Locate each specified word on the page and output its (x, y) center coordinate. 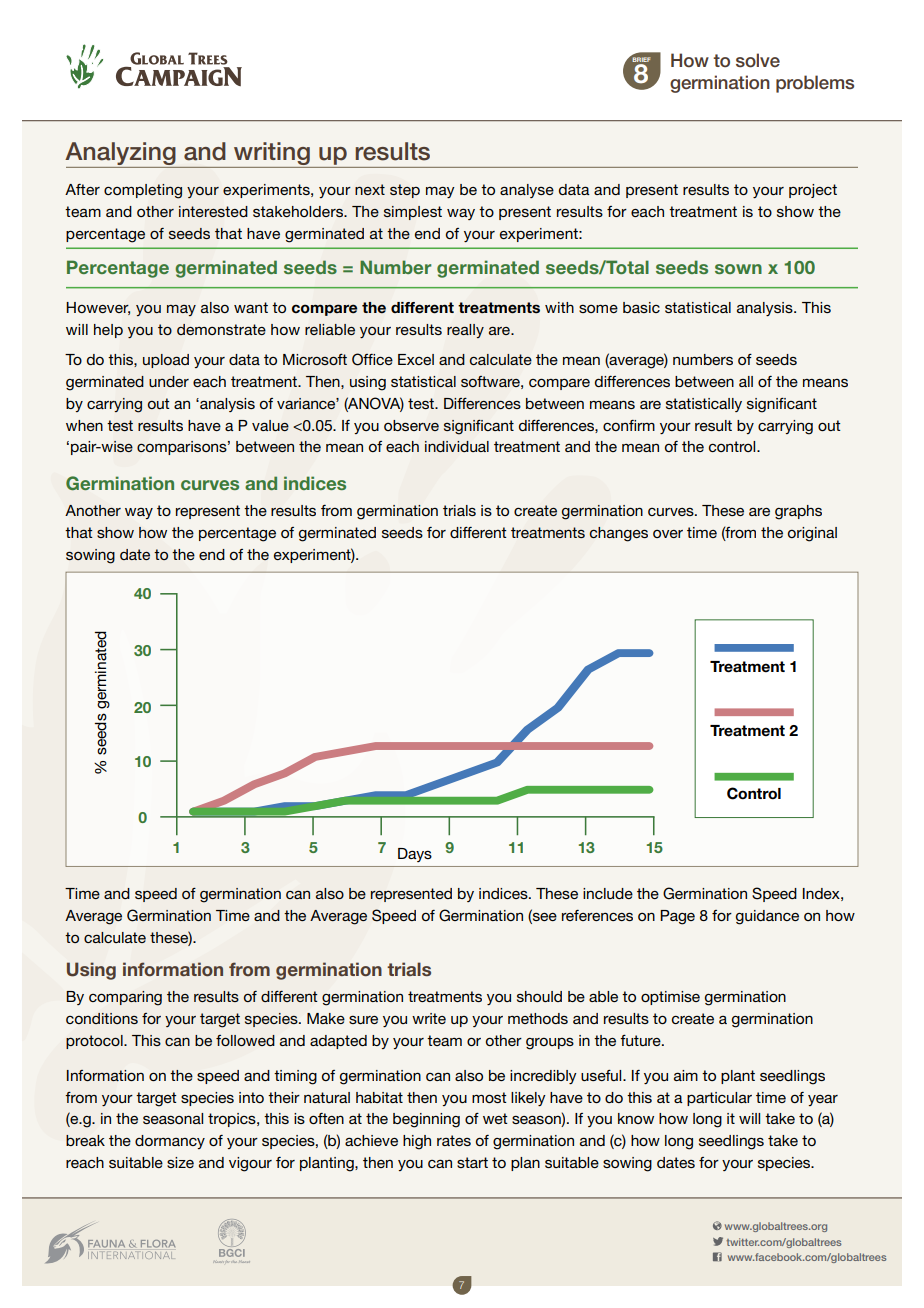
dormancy (170, 1142)
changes (618, 534)
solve (758, 60)
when (84, 425)
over (668, 534)
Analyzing (121, 155)
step (405, 191)
